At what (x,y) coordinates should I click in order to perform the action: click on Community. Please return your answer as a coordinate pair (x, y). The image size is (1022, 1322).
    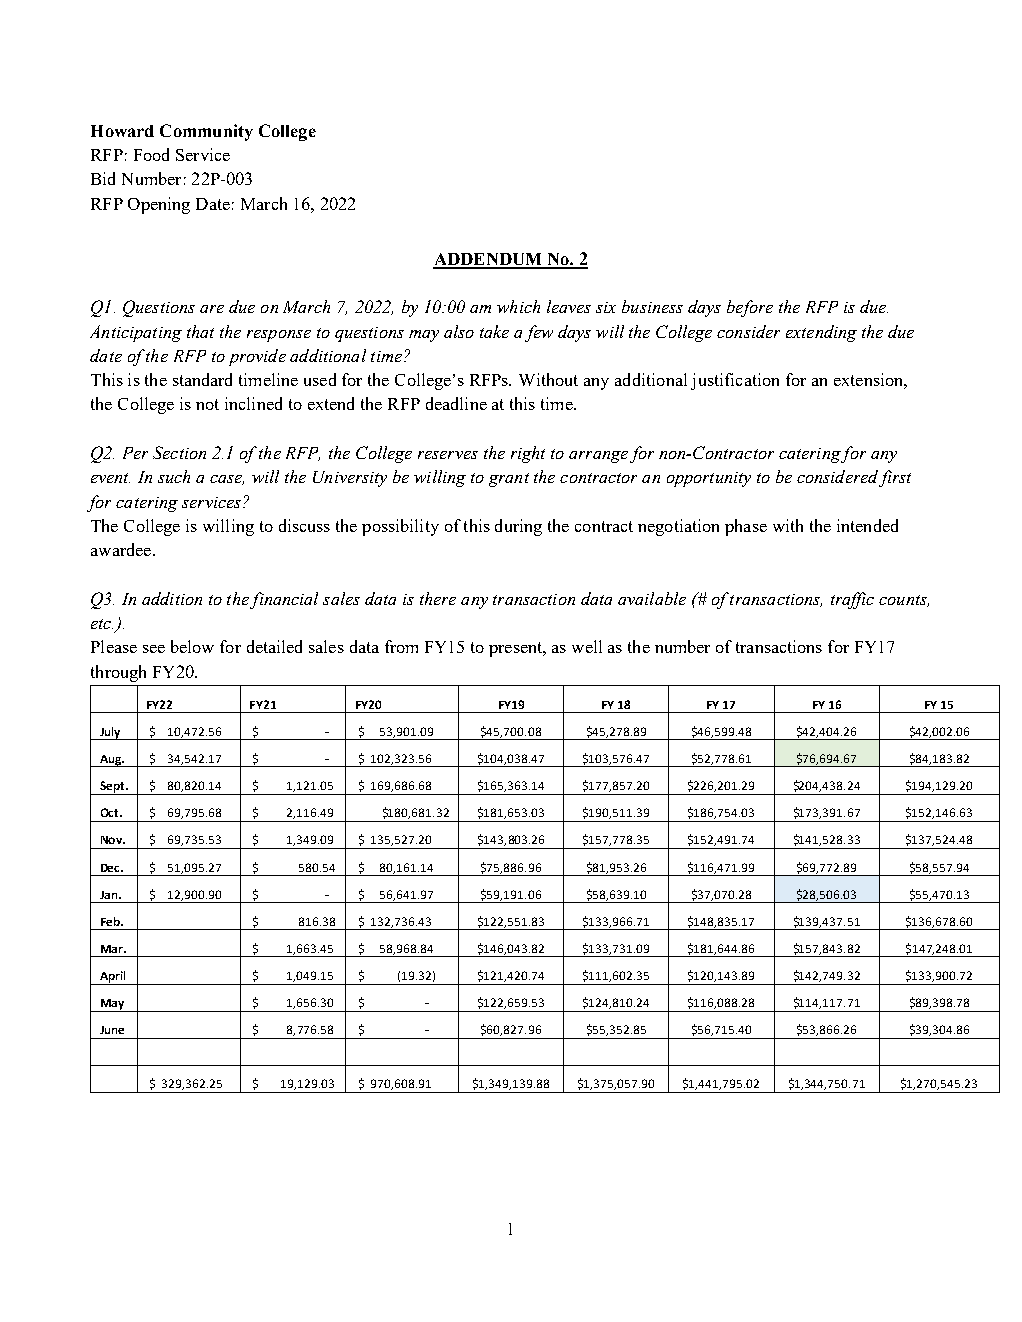
    Looking at the image, I should click on (206, 132).
